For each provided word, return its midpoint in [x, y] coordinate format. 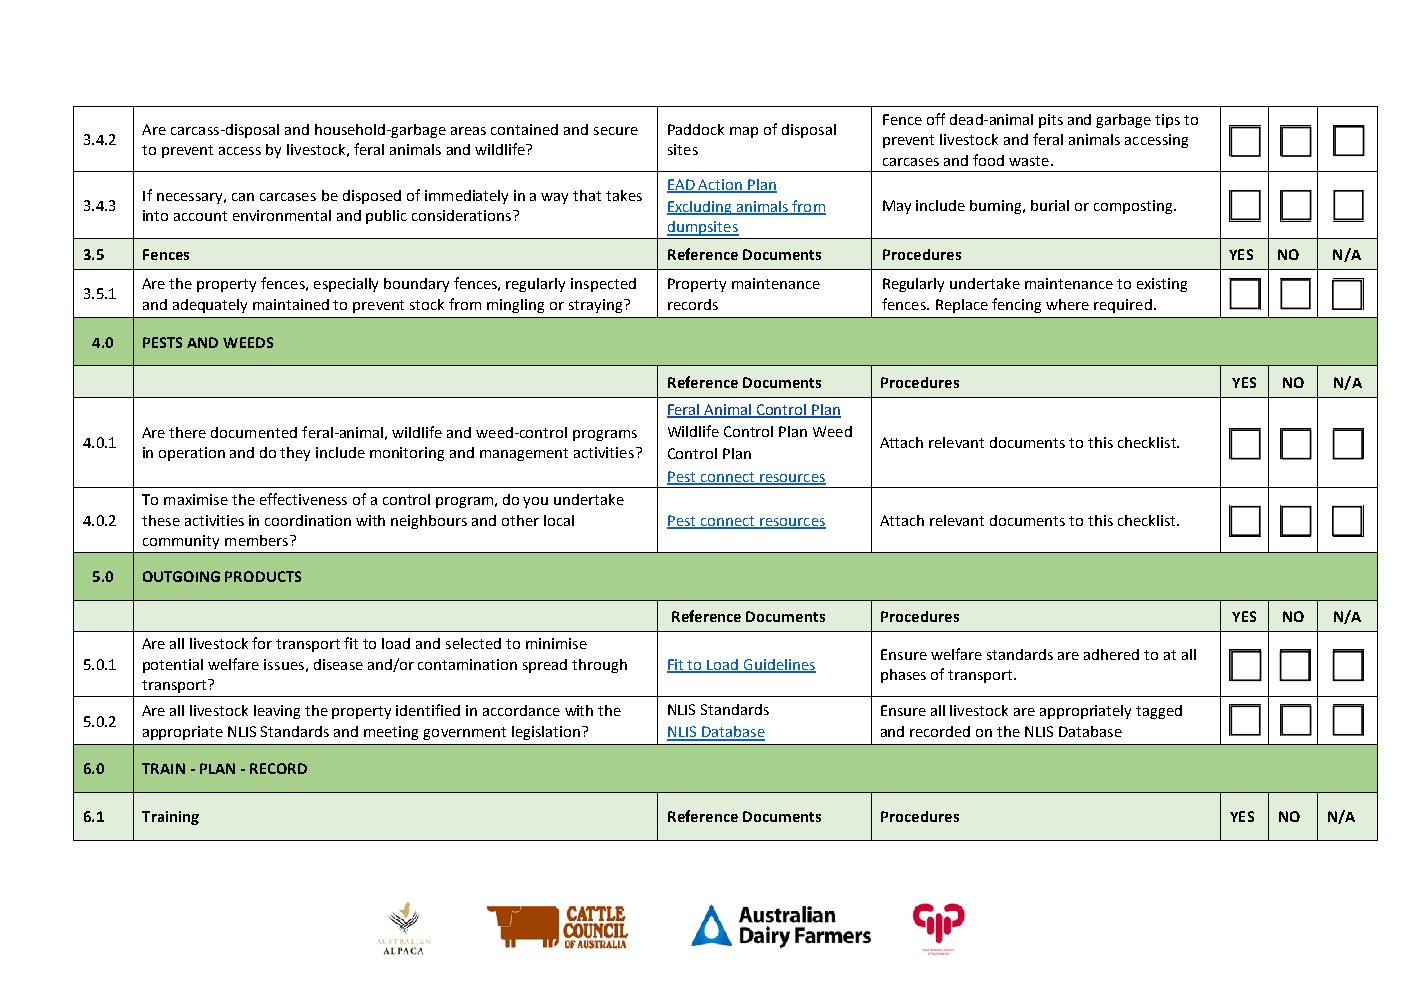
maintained [291, 304]
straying [597, 306]
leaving [277, 712]
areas [468, 131]
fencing [1016, 305]
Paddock [696, 129]
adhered [1111, 654]
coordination [308, 520]
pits [1051, 121]
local [559, 520]
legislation [547, 733]
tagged [1159, 712]
